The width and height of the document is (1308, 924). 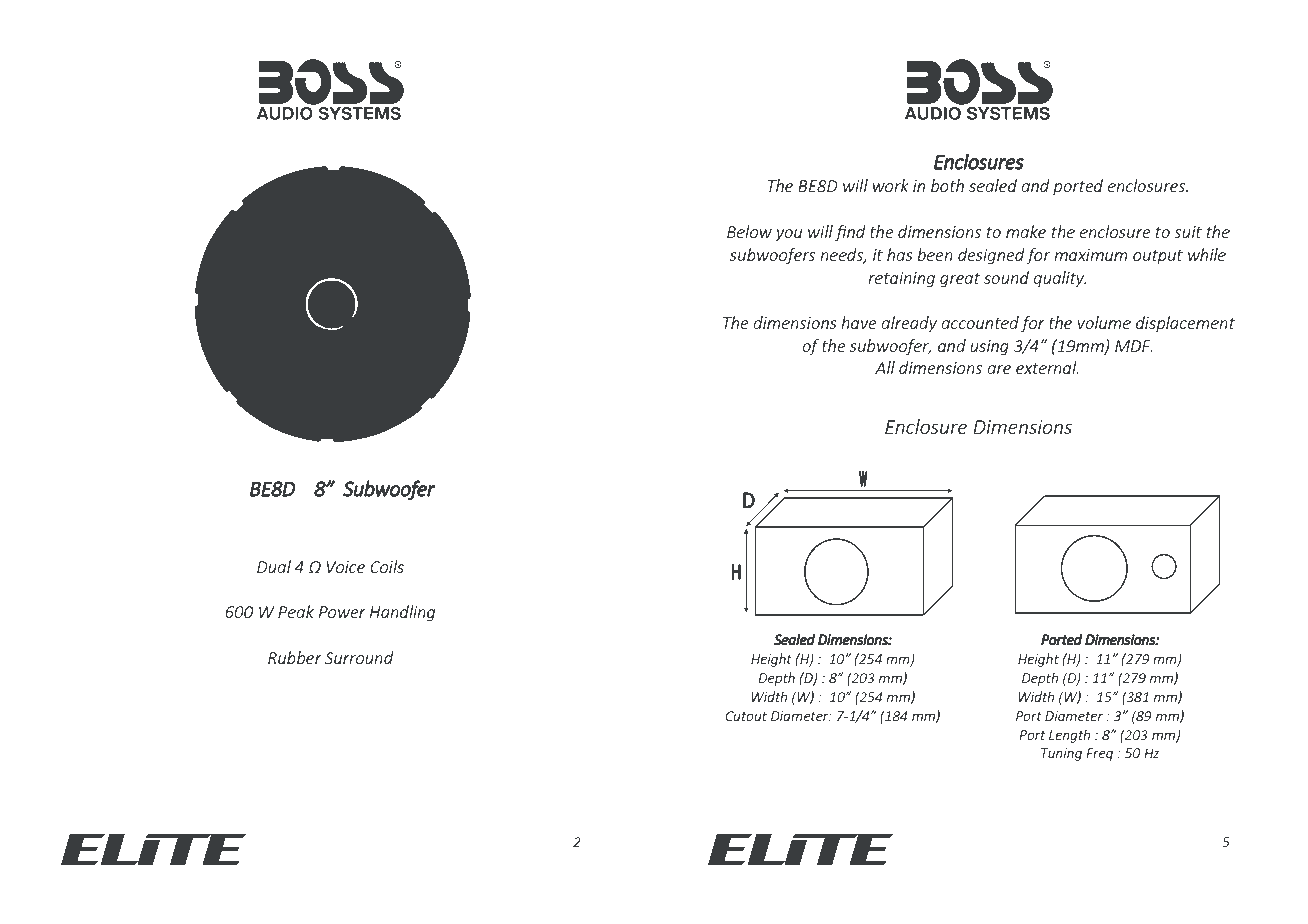 I want to click on you, so click(x=789, y=235).
